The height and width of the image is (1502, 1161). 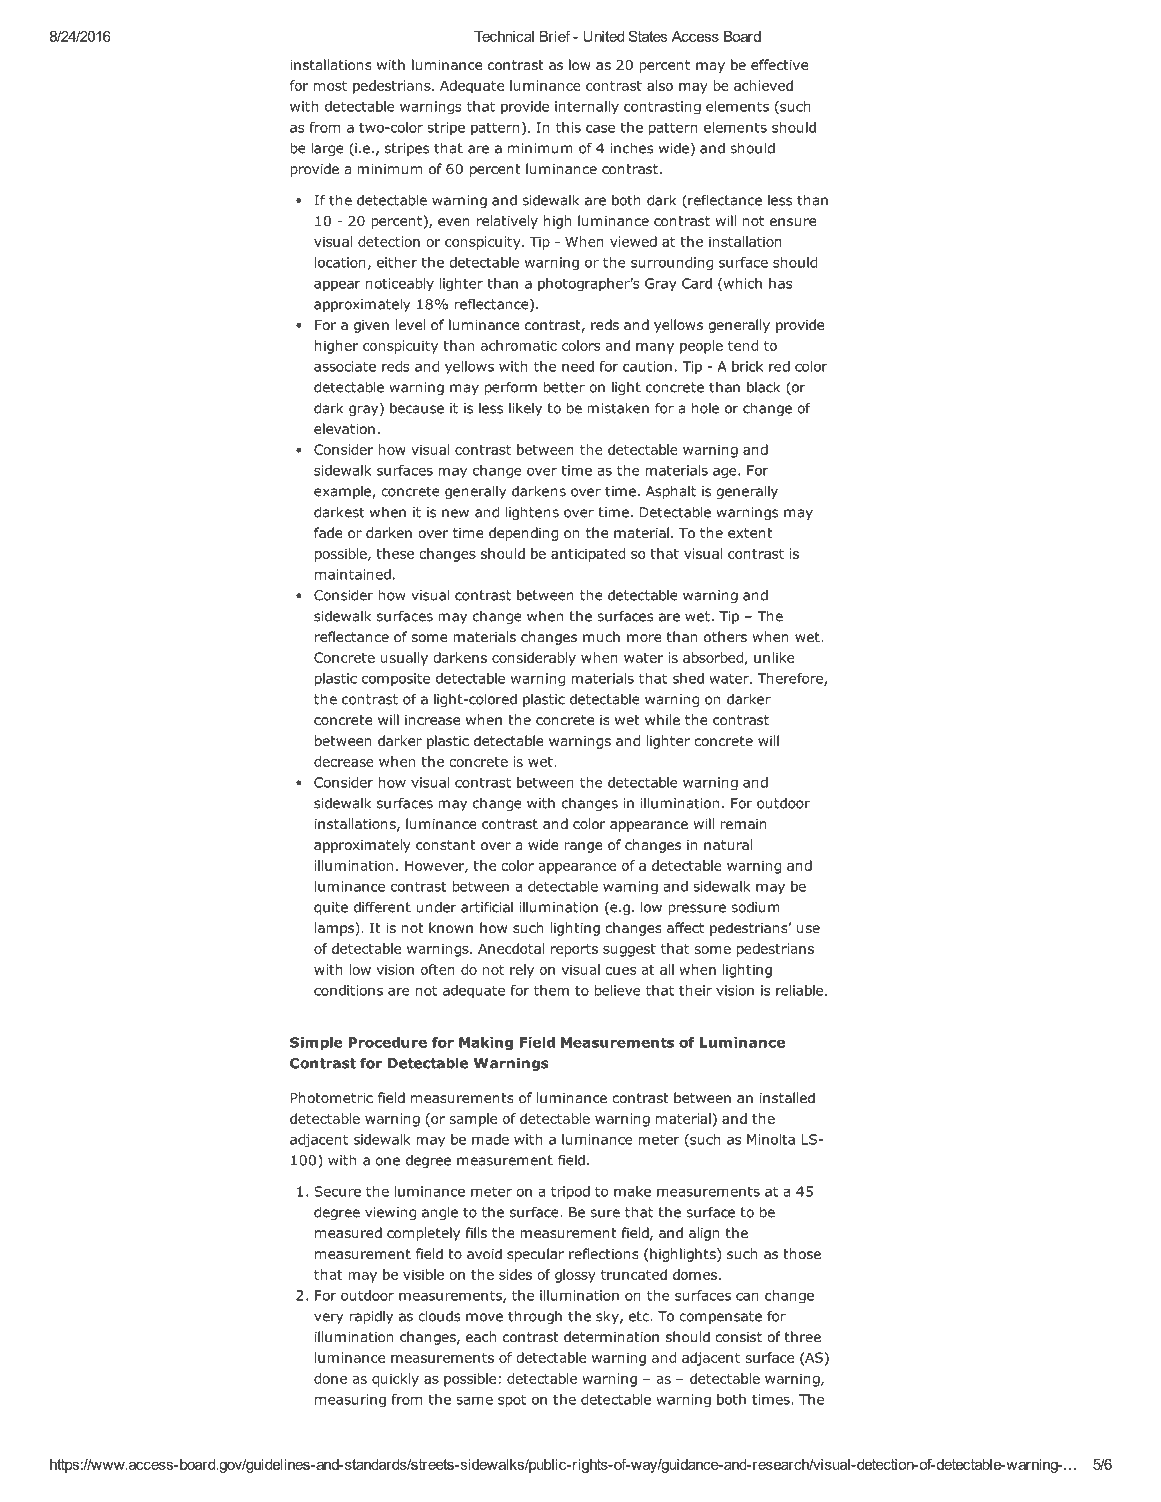 What do you see at coordinates (555, 36) in the image?
I see `Brief` at bounding box center [555, 36].
